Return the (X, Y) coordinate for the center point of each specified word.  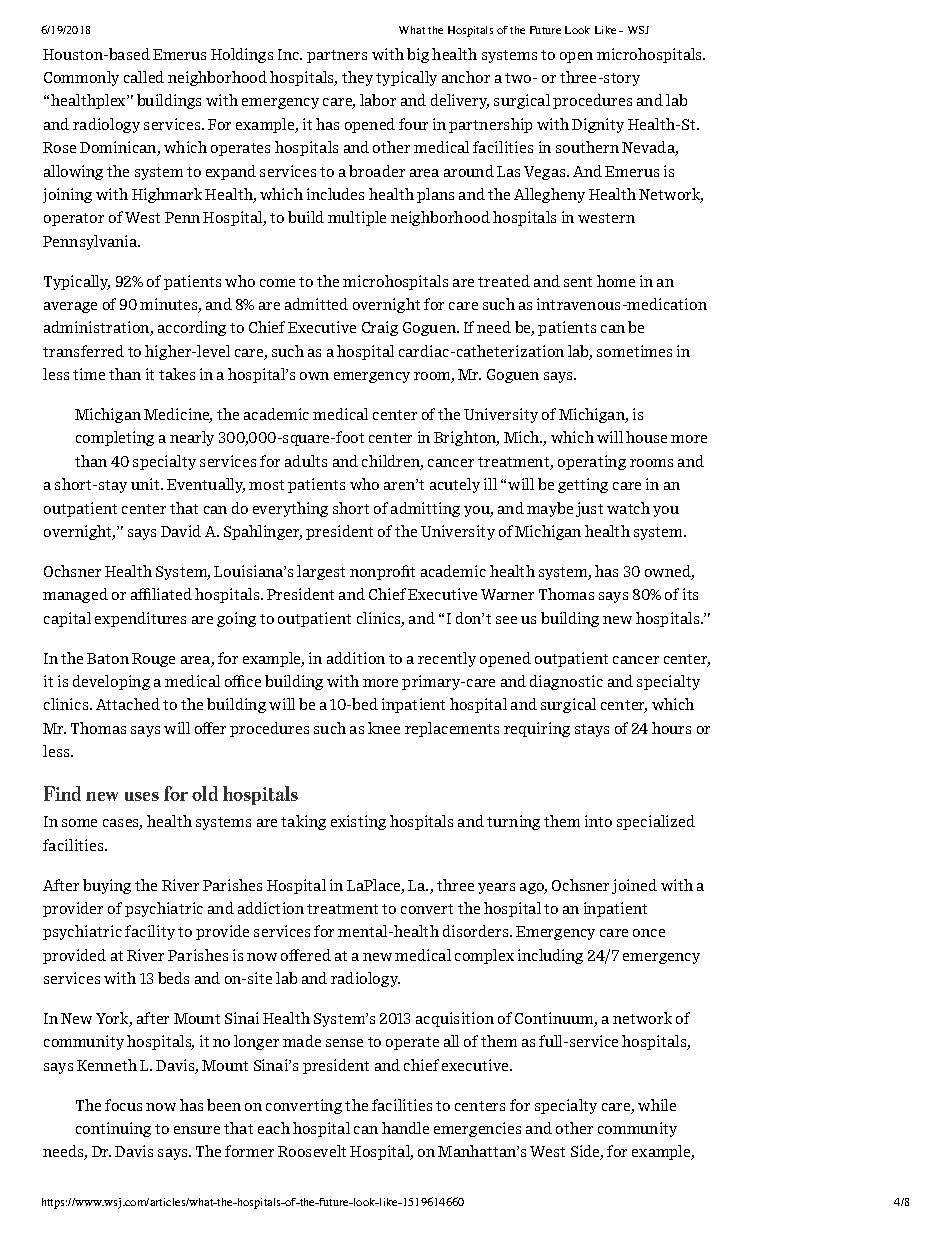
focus (123, 1105)
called (144, 77)
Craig (380, 328)
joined (634, 886)
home (616, 281)
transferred (83, 351)
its (690, 594)
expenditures (140, 619)
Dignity (598, 125)
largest (321, 572)
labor (378, 100)
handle (405, 1128)
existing (358, 822)
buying (107, 886)
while (657, 1105)
